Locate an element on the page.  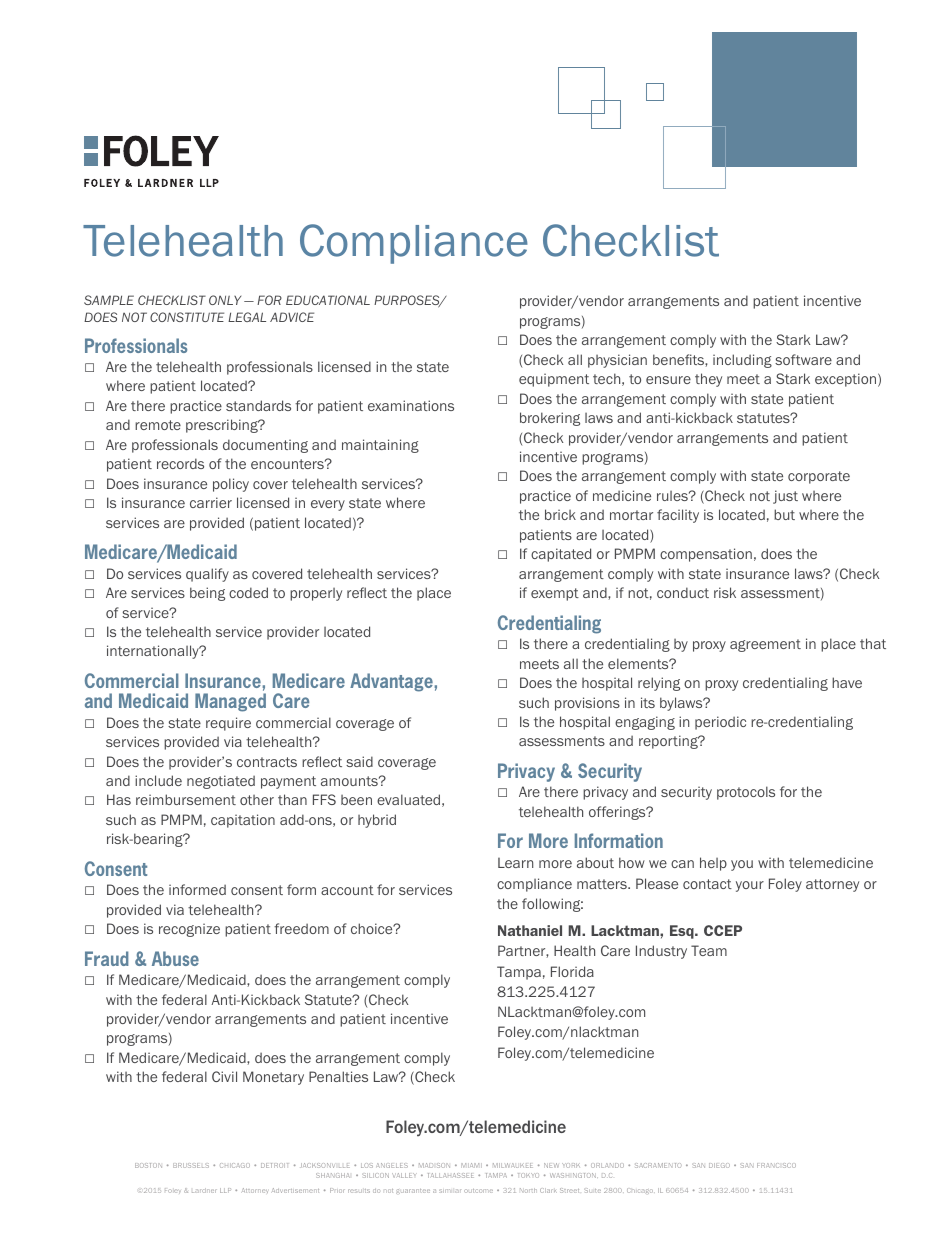
CONSTITUTE is located at coordinates (187, 317).
